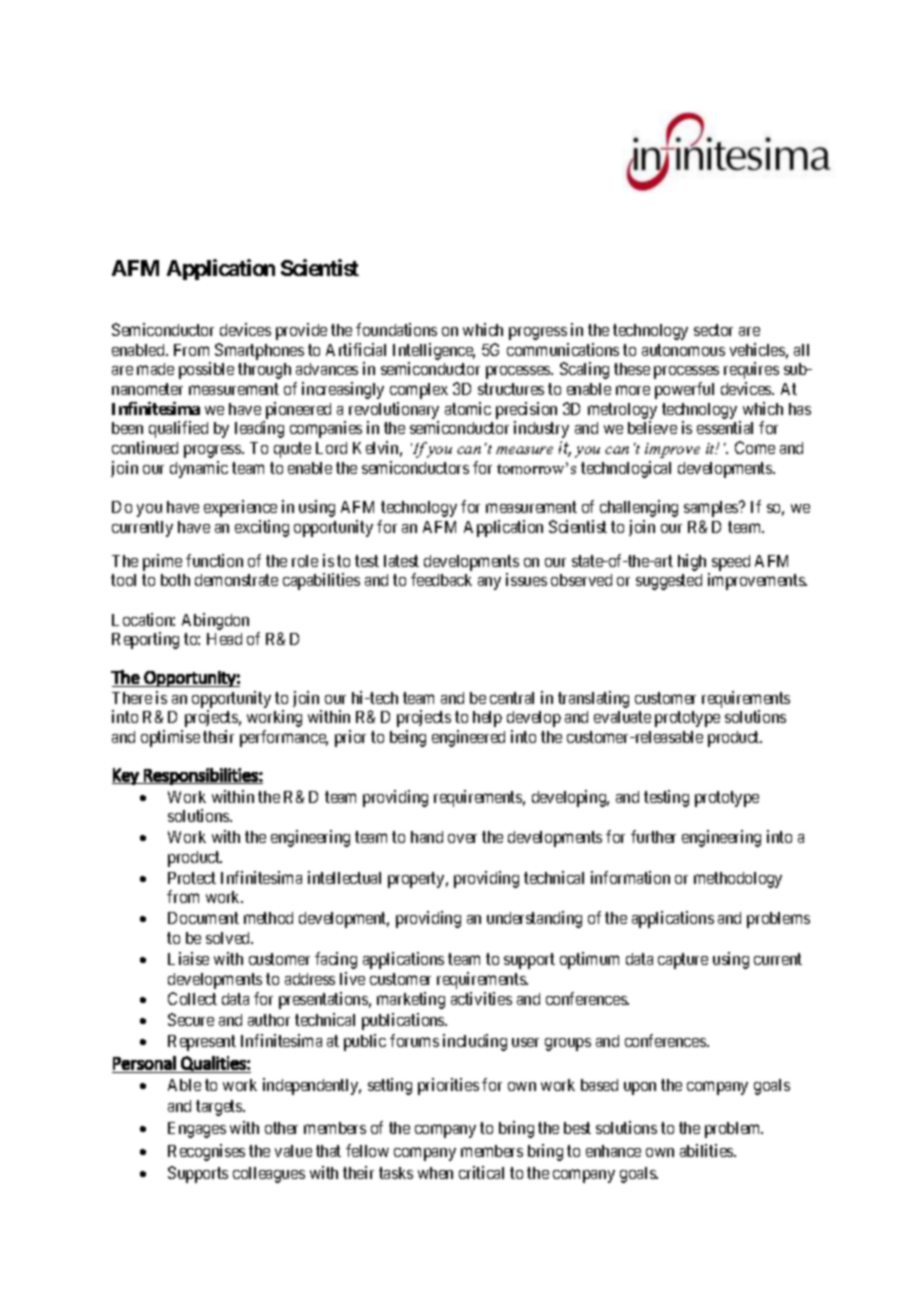 This screenshot has height=1308, width=924. I want to click on function, so click(214, 560).
